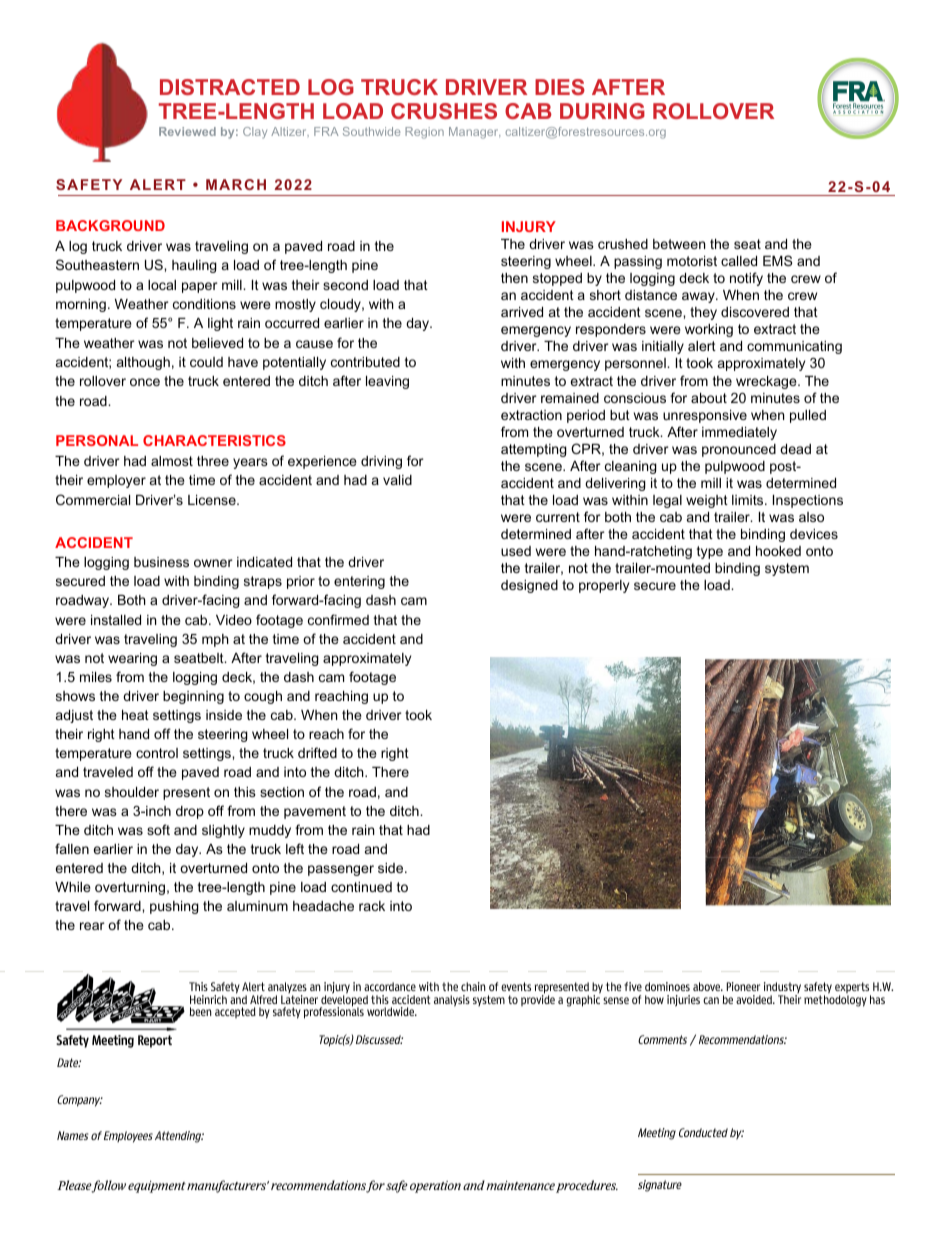  I want to click on DURING, so click(602, 111).
